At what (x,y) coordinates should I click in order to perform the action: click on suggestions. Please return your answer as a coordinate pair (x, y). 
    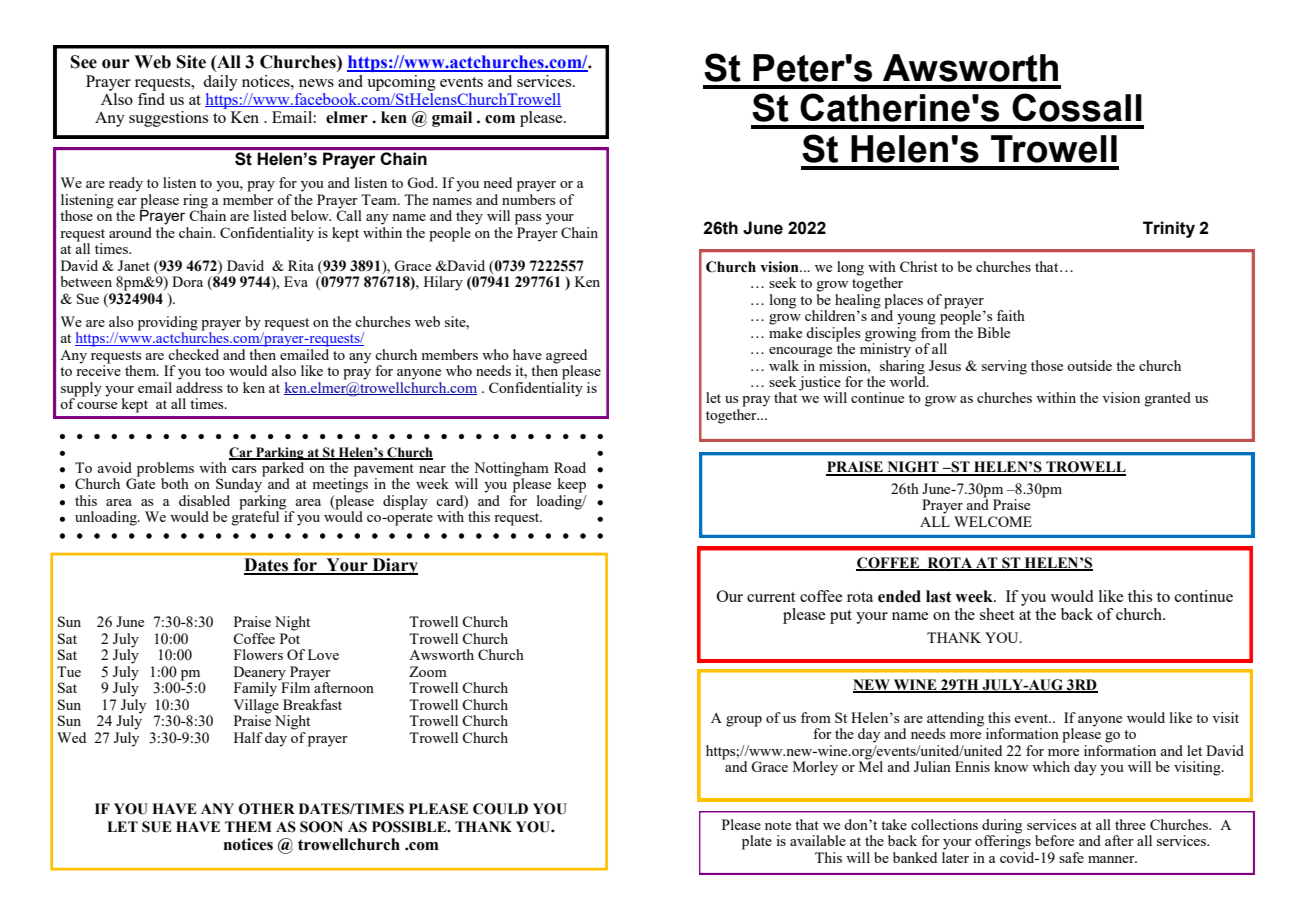
    Looking at the image, I should click on (168, 119).
